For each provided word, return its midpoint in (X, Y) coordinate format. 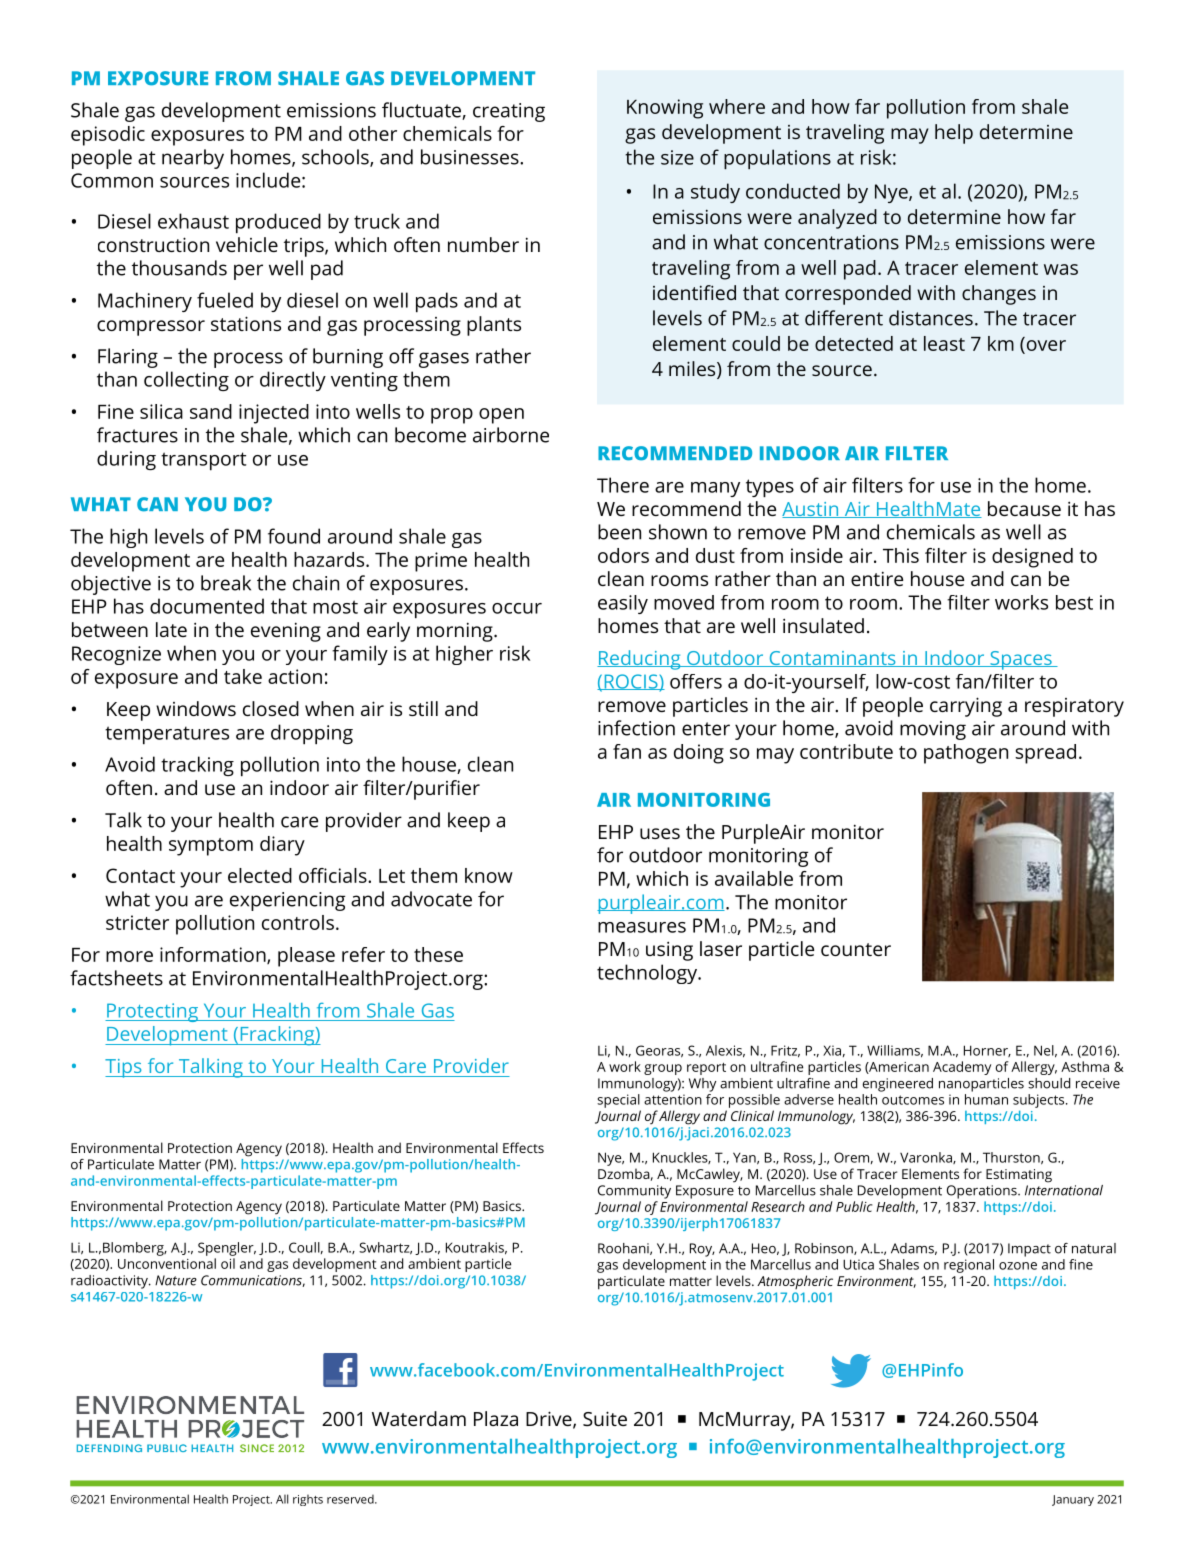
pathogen (966, 754)
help (954, 134)
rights (308, 1500)
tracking (197, 766)
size (677, 157)
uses (660, 833)
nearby (193, 159)
